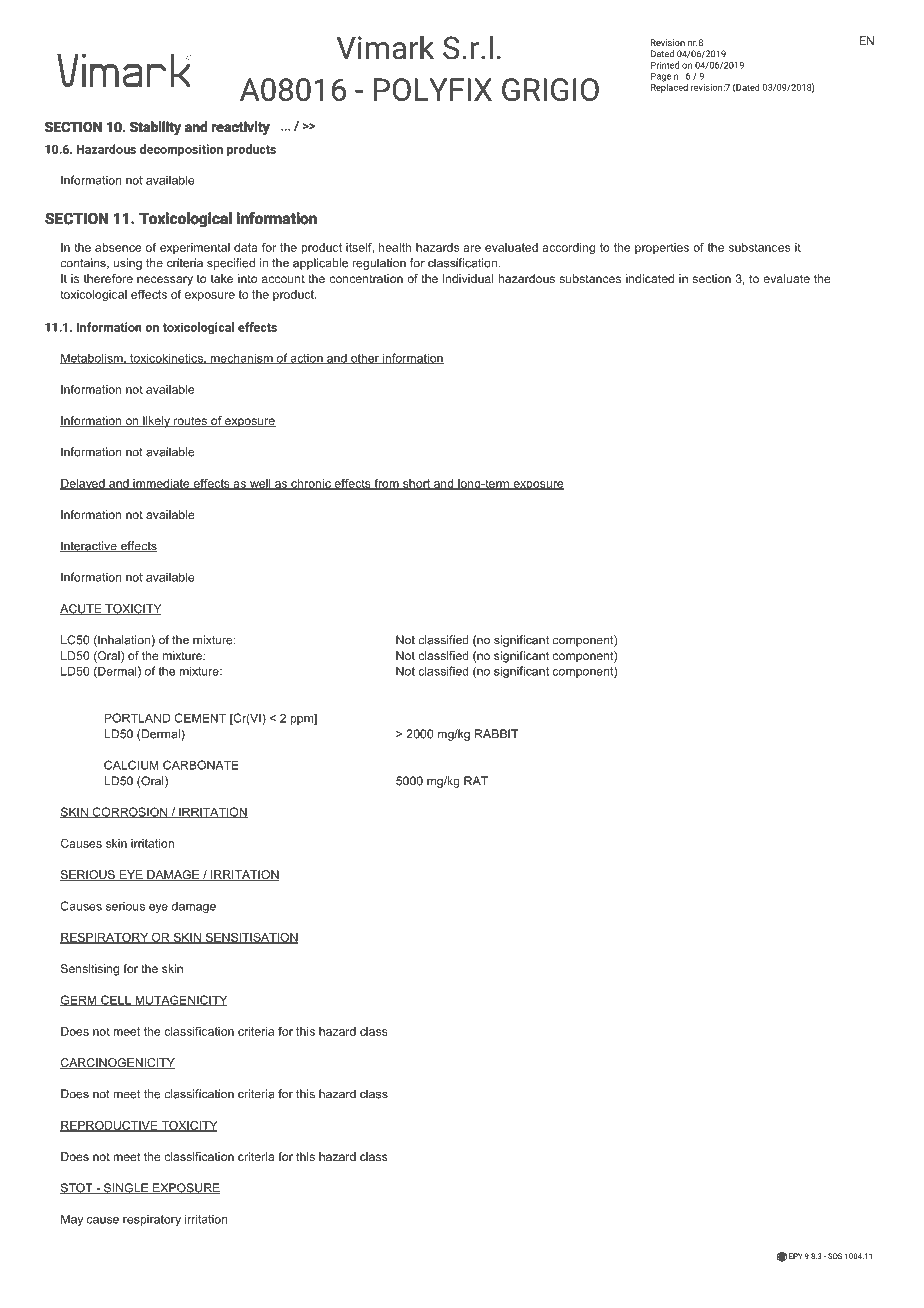  Describe the element at coordinates (181, 150) in the screenshot. I see `decomposition` at that location.
